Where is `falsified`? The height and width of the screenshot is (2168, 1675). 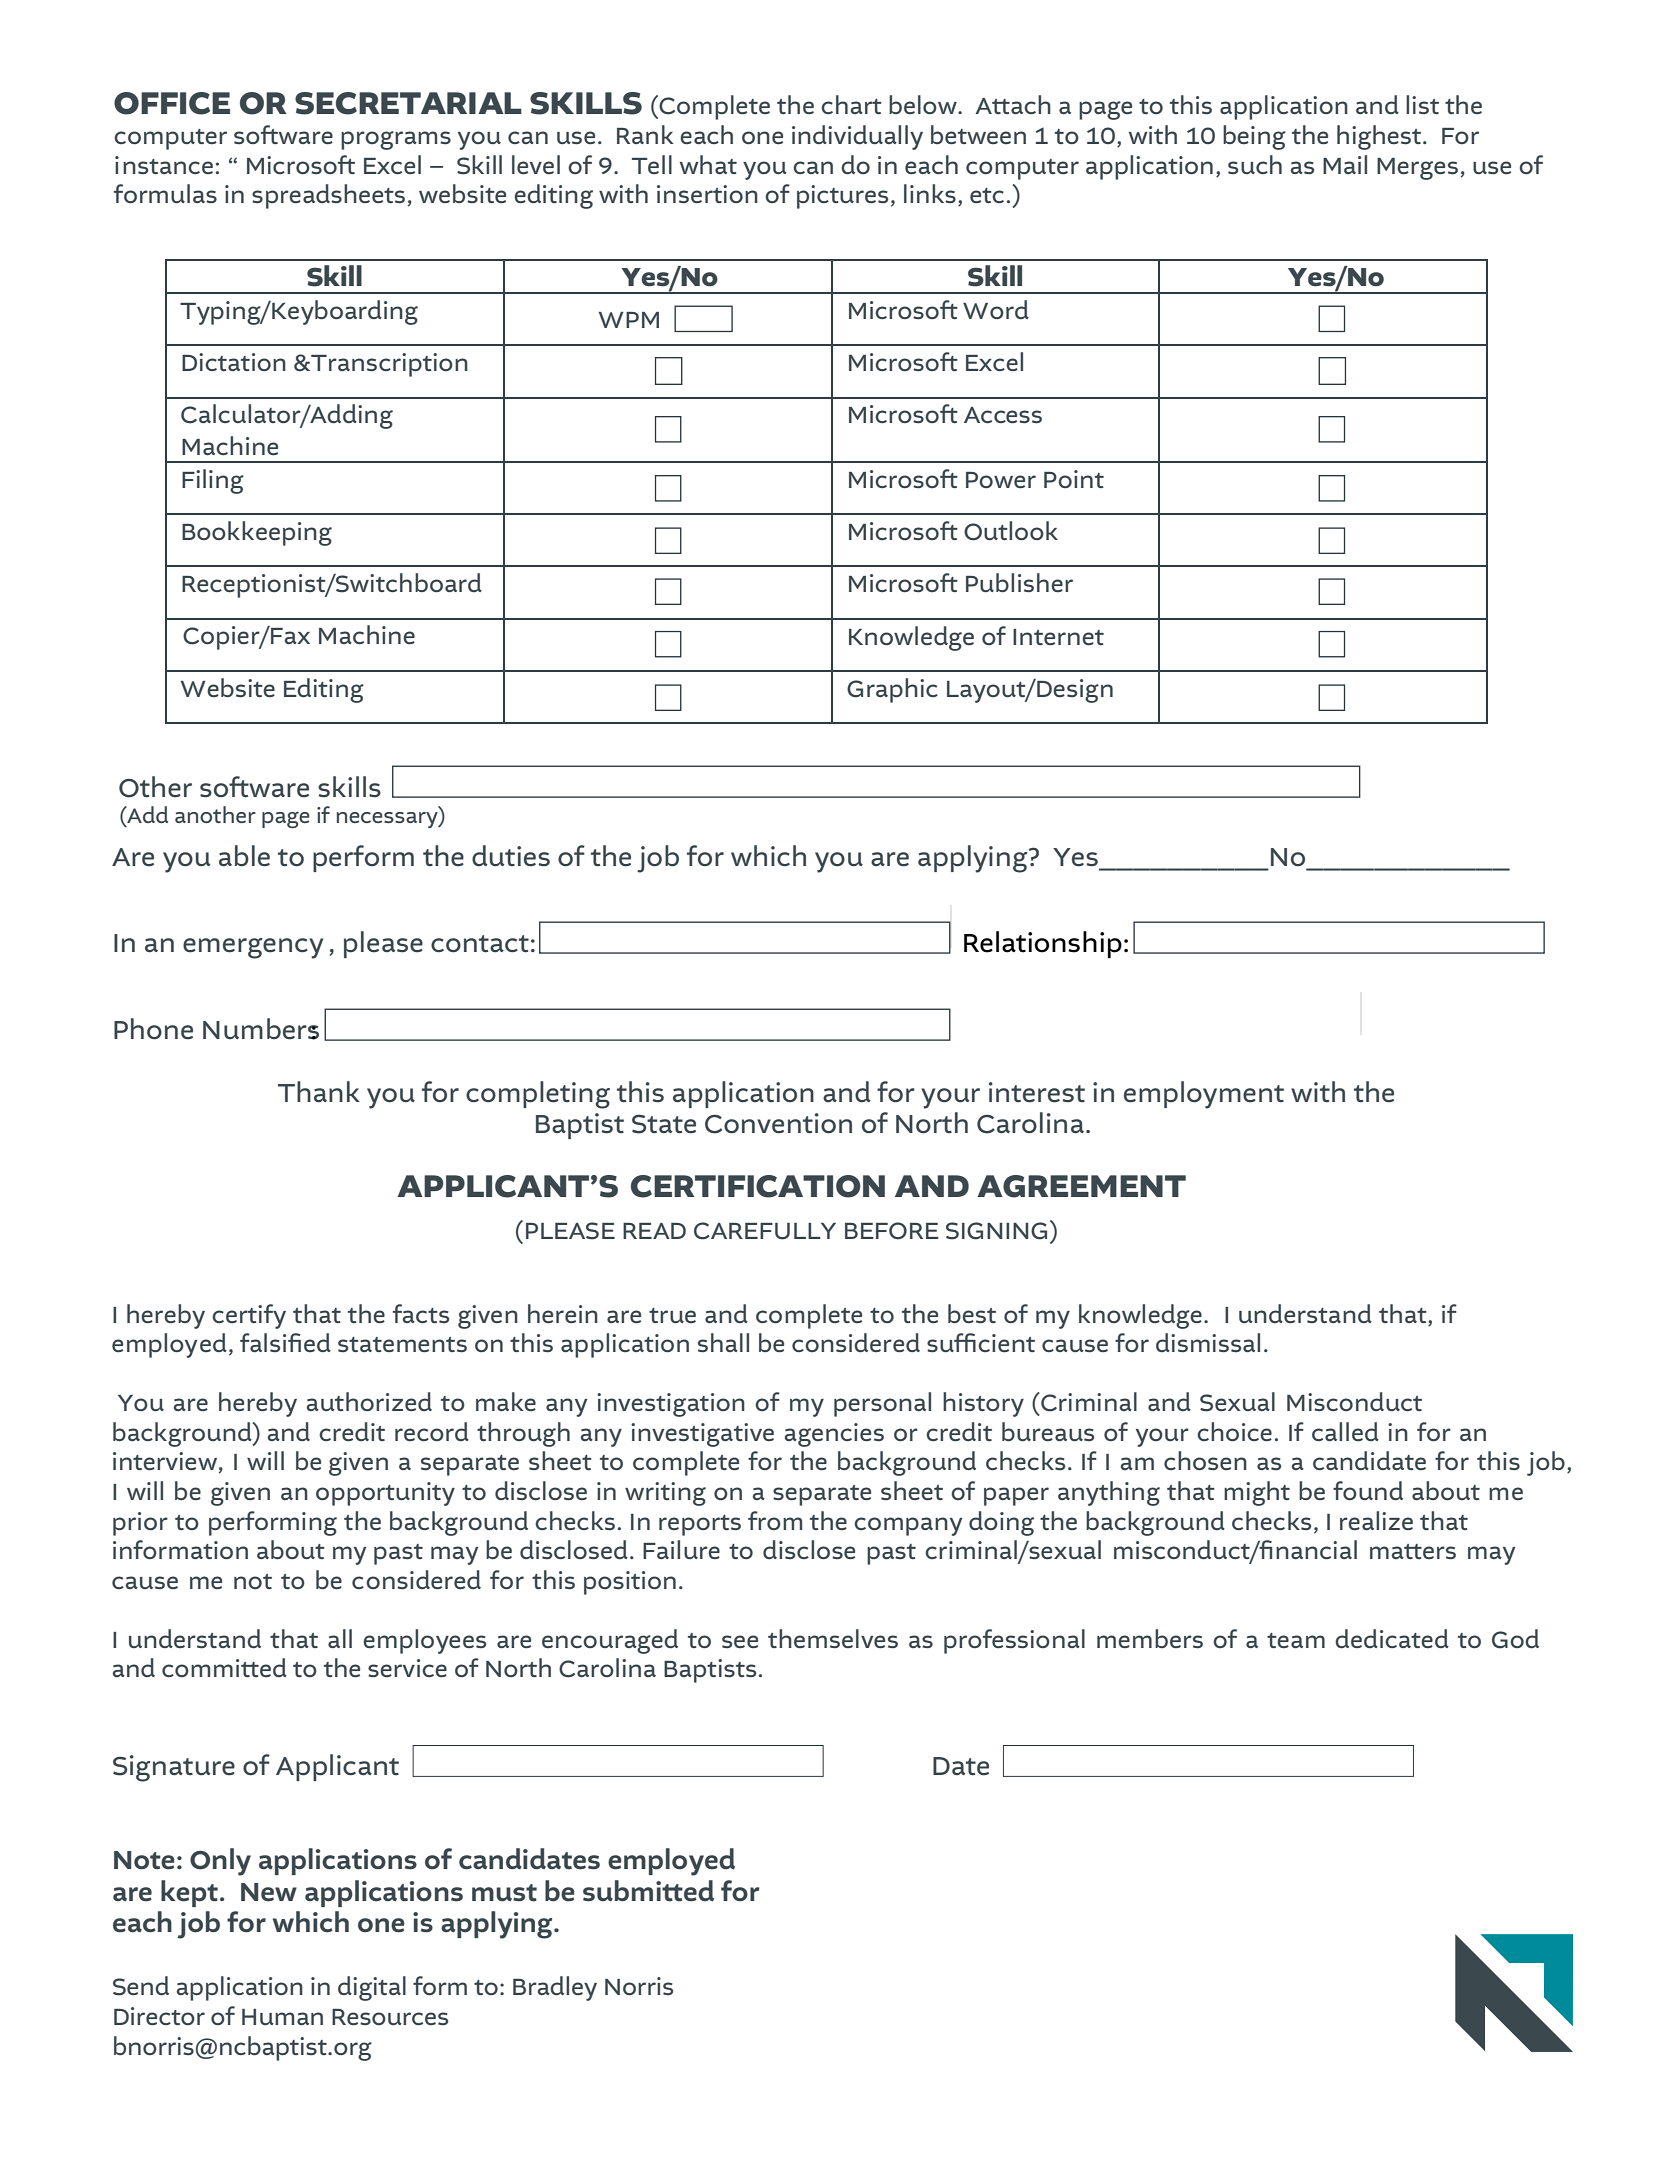
falsified is located at coordinates (285, 1342).
